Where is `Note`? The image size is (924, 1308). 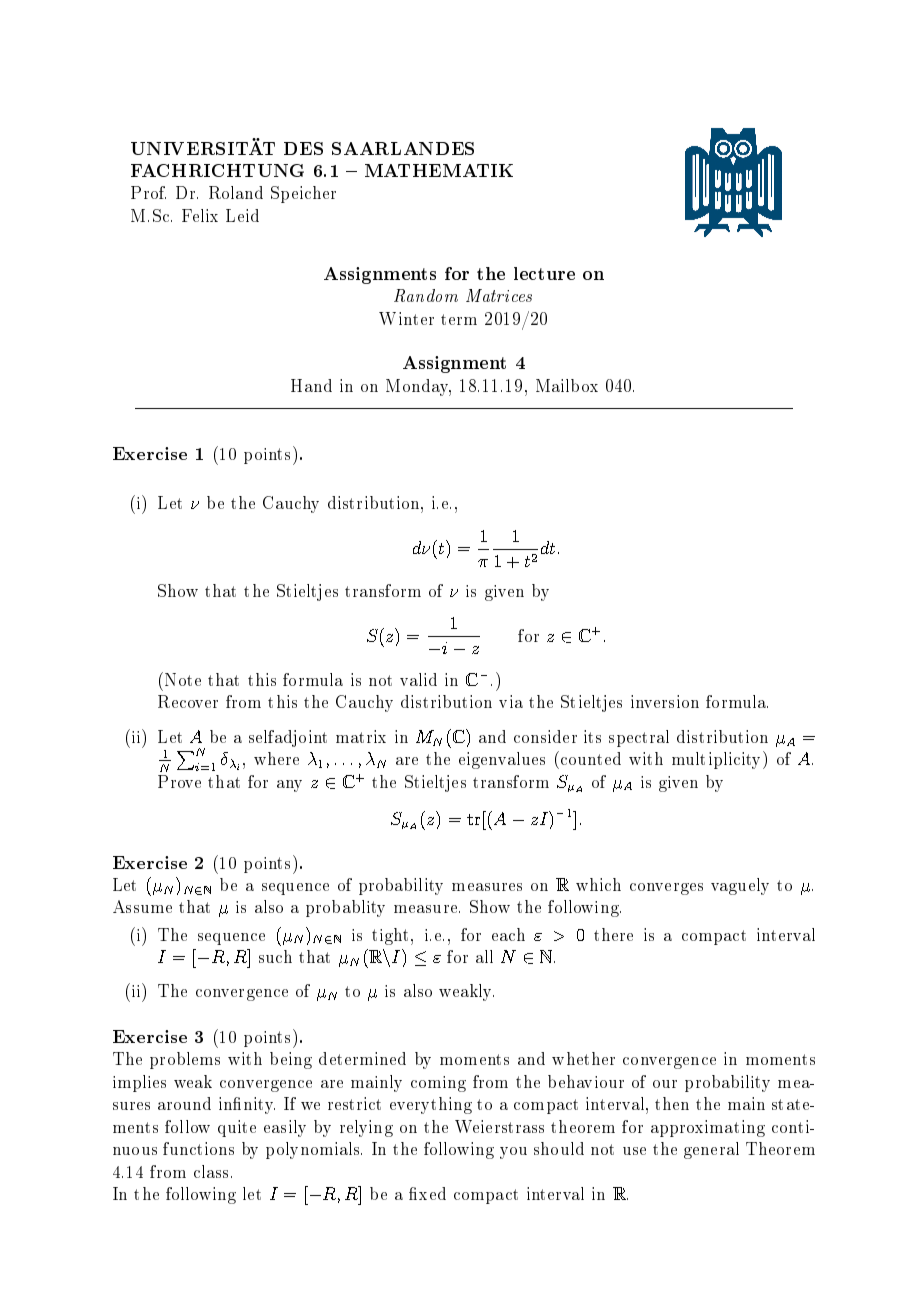 Note is located at coordinates (183, 679).
